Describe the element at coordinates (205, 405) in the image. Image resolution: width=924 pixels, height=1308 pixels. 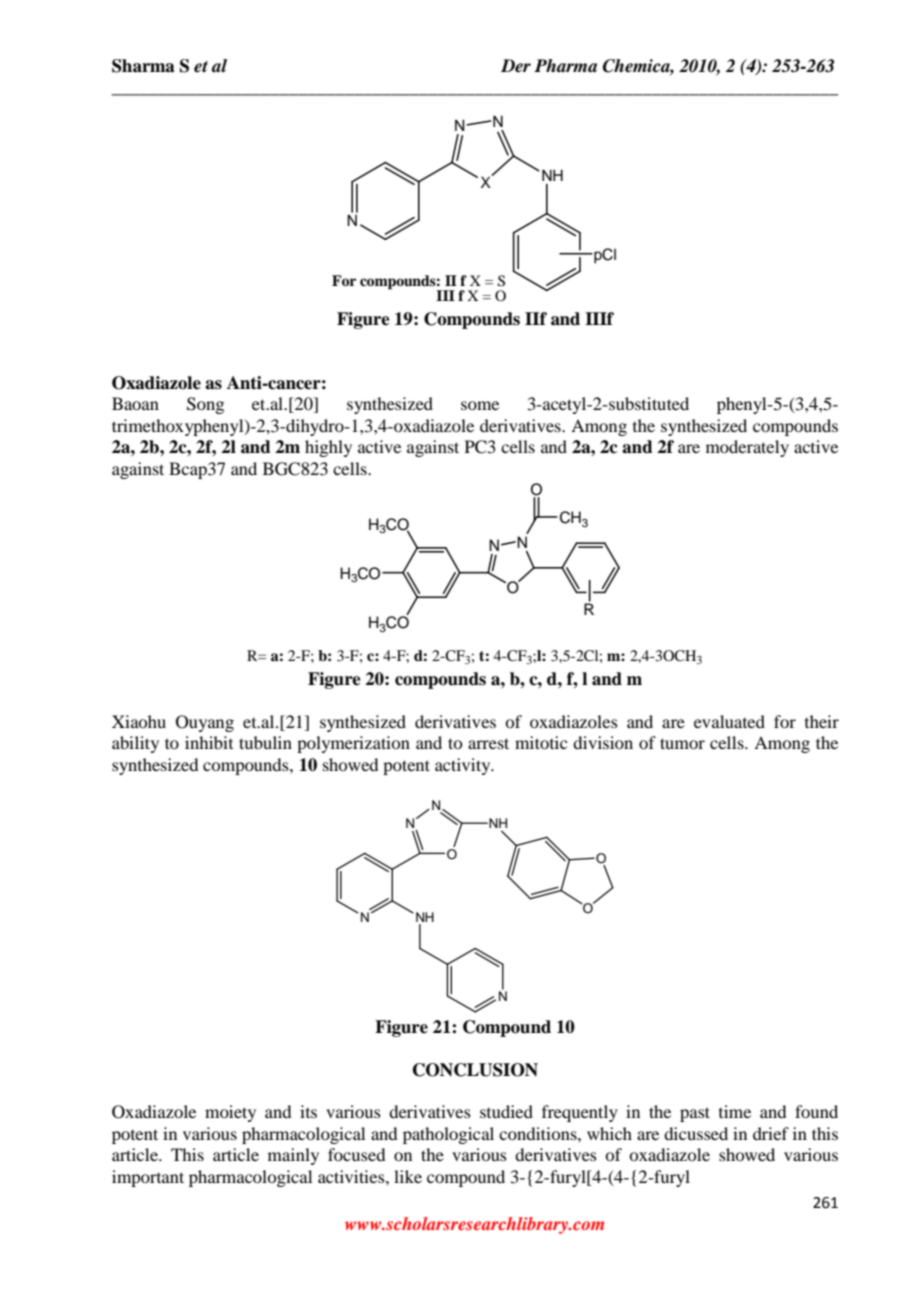
I see `Song` at that location.
